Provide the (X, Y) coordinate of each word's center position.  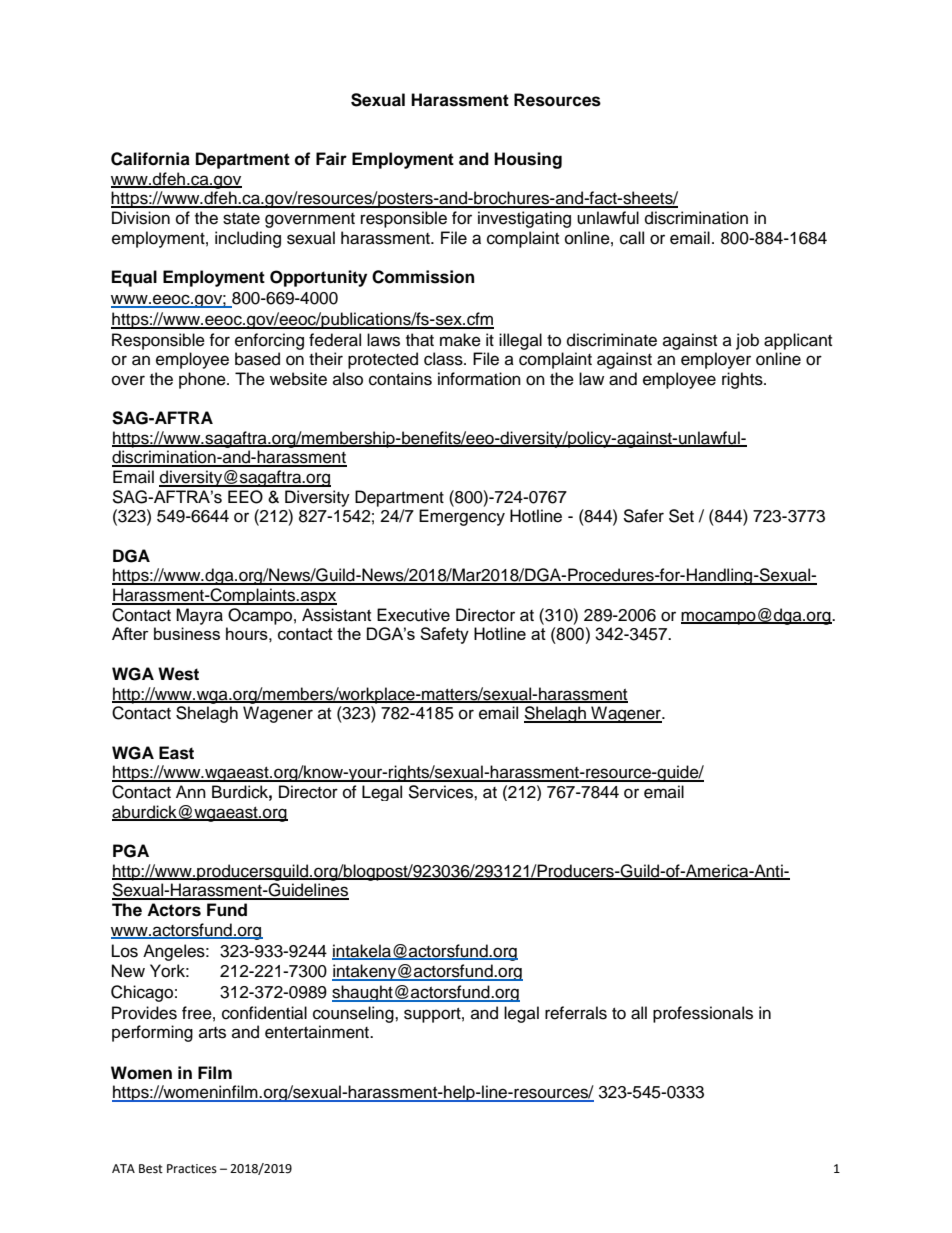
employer (716, 360)
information (479, 379)
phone (203, 380)
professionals (703, 1014)
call (632, 238)
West (178, 674)
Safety (444, 635)
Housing (528, 160)
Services (441, 792)
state (241, 219)
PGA (131, 851)
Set (681, 516)
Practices (192, 1169)
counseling (354, 1014)
